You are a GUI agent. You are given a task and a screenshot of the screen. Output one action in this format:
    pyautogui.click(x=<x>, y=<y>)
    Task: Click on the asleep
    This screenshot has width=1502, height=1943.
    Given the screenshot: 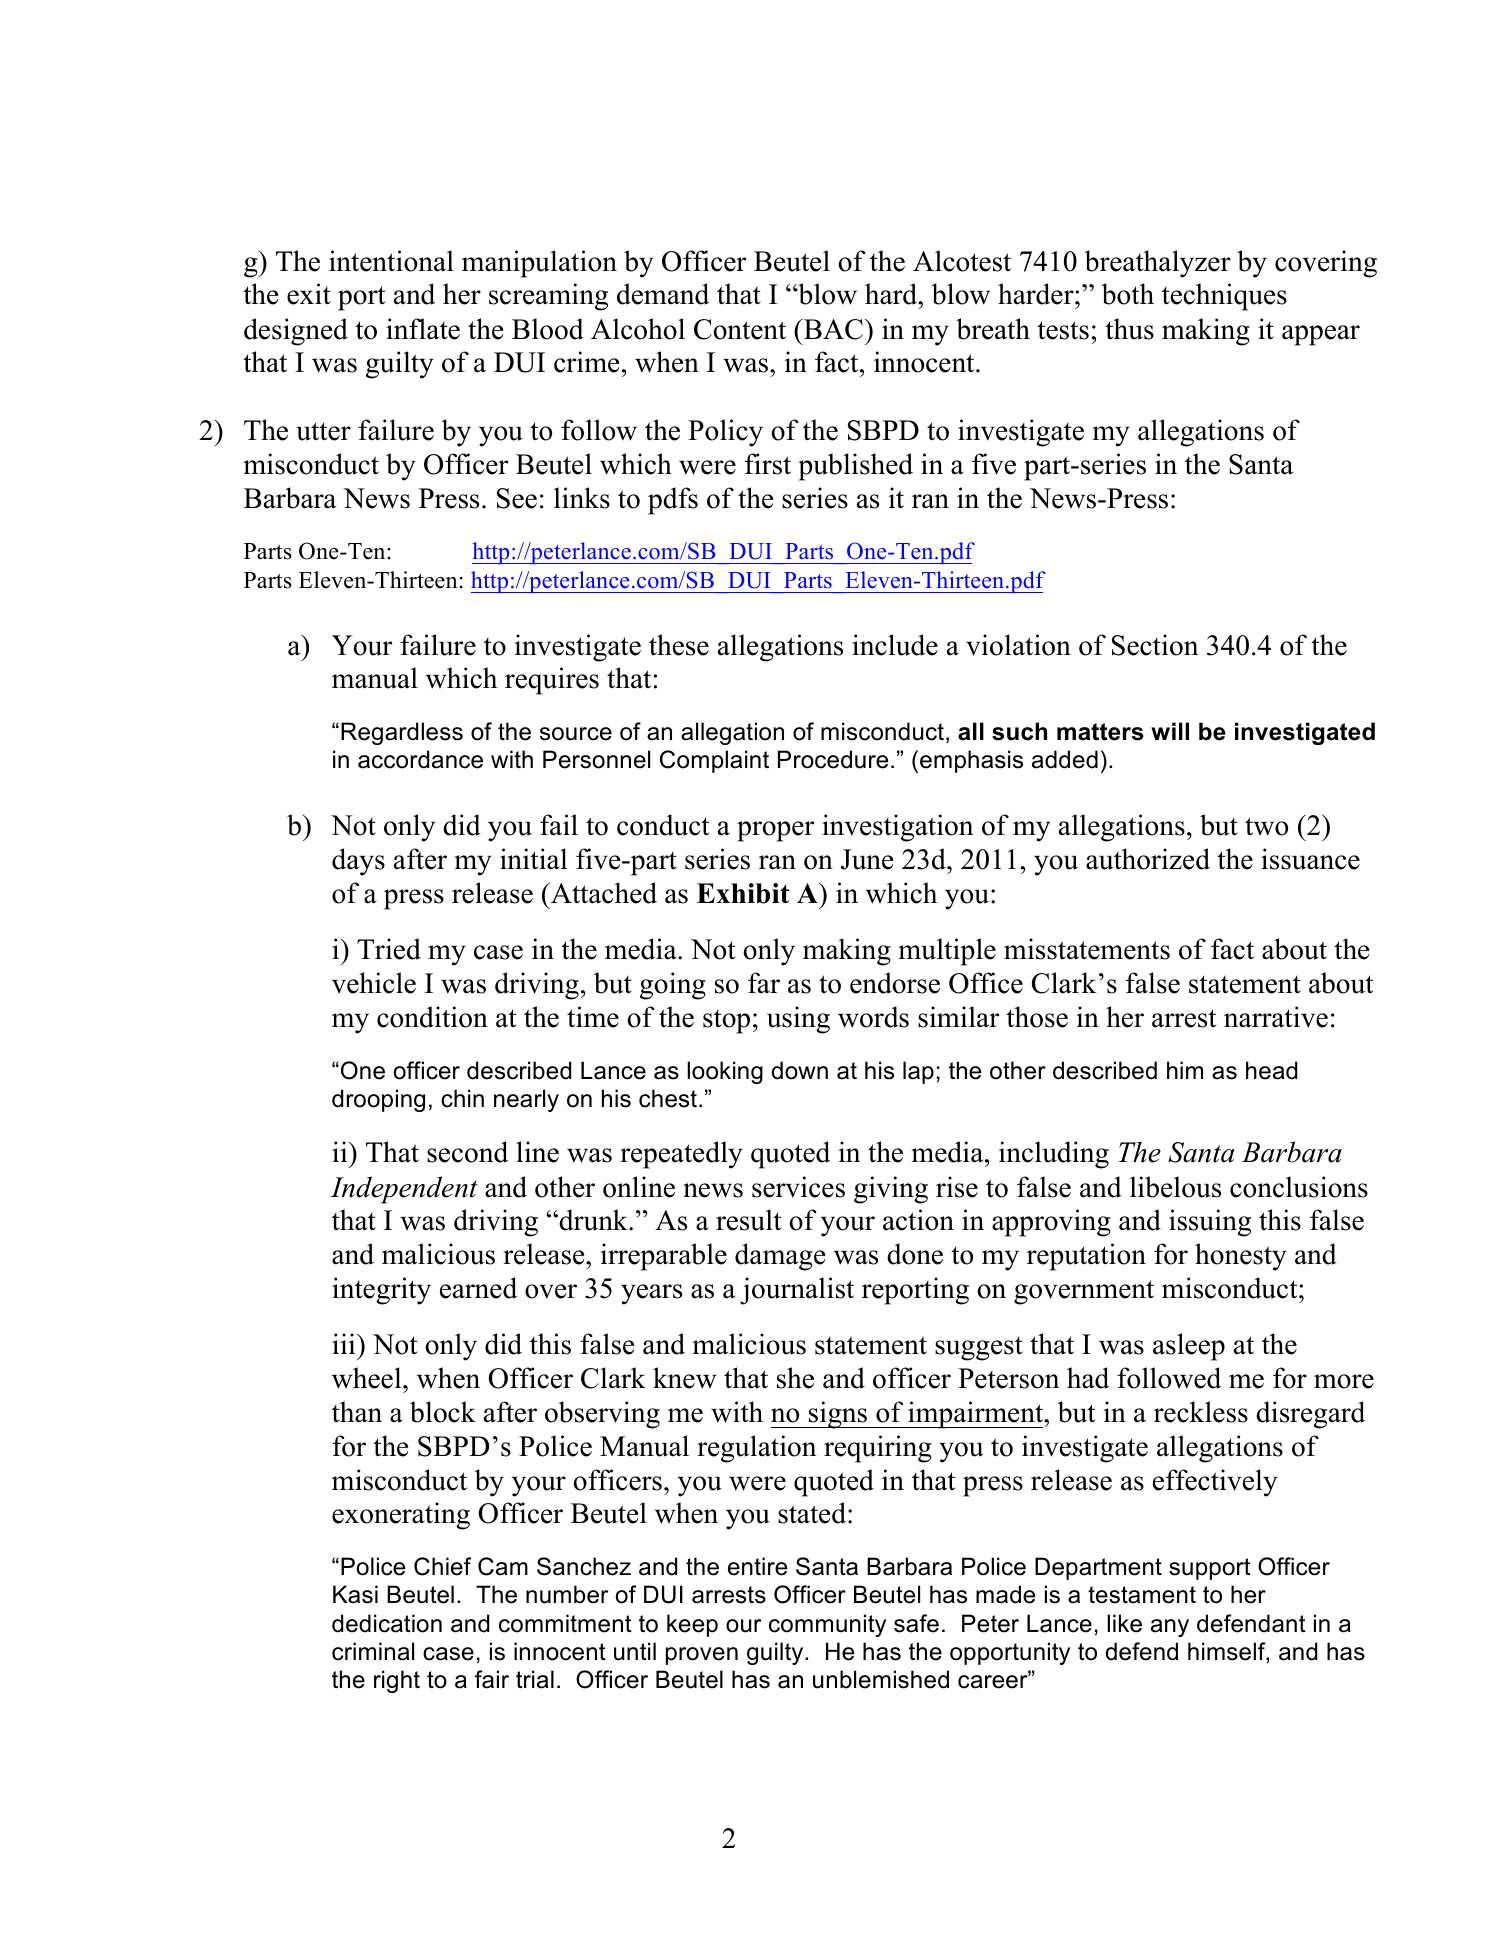 What is the action you would take?
    pyautogui.click(x=1189, y=1347)
